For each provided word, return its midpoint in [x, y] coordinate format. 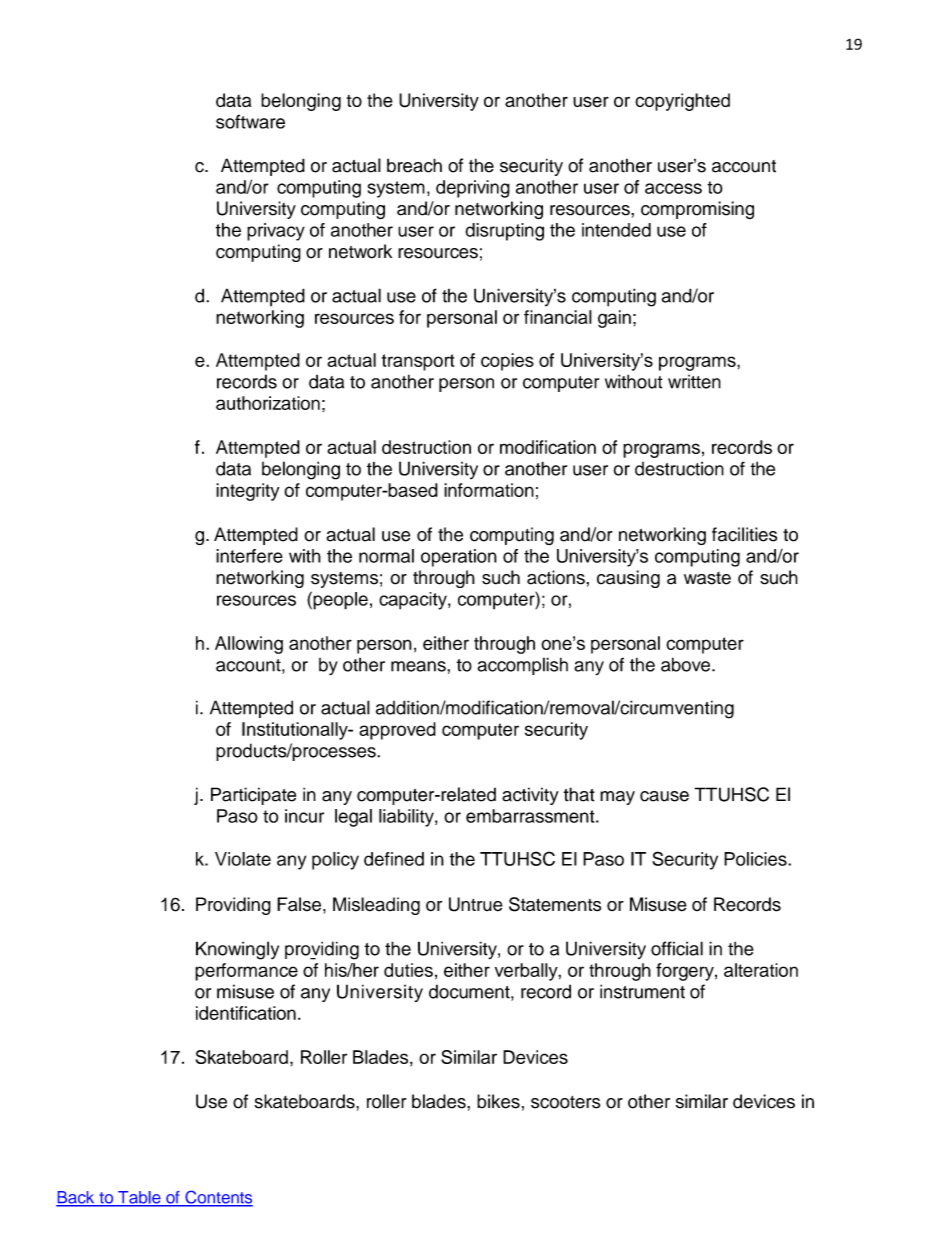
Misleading [376, 906]
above [685, 664]
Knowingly [237, 950]
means [419, 666]
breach [414, 165]
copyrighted [682, 102]
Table [139, 1198]
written [694, 382]
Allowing [249, 645]
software [250, 121]
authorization [268, 403]
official [677, 948]
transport [418, 362]
